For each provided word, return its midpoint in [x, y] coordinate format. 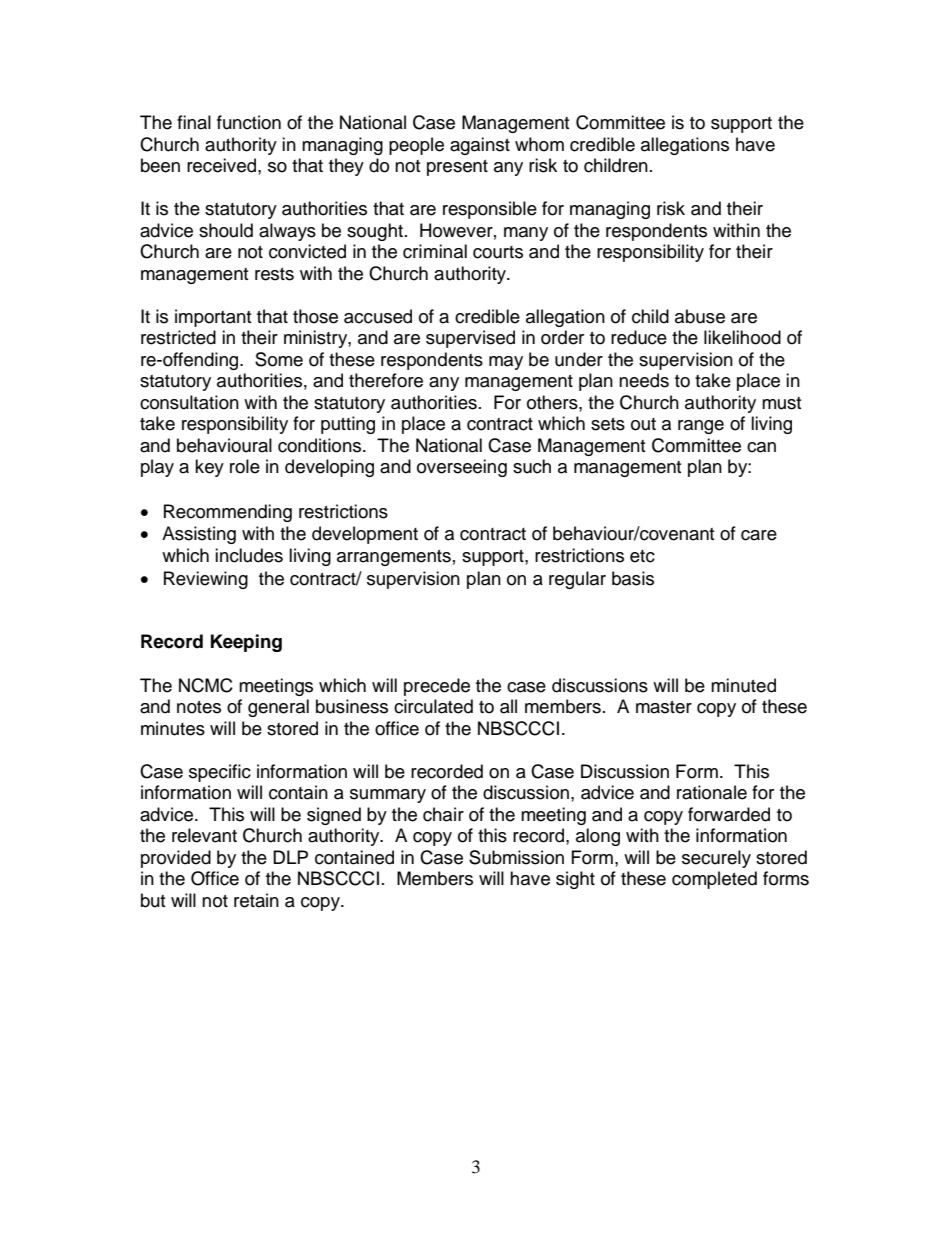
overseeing [462, 468]
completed [714, 880]
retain [256, 900]
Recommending [228, 513]
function [249, 122]
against [480, 146]
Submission [516, 857]
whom [539, 144]
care [759, 535]
